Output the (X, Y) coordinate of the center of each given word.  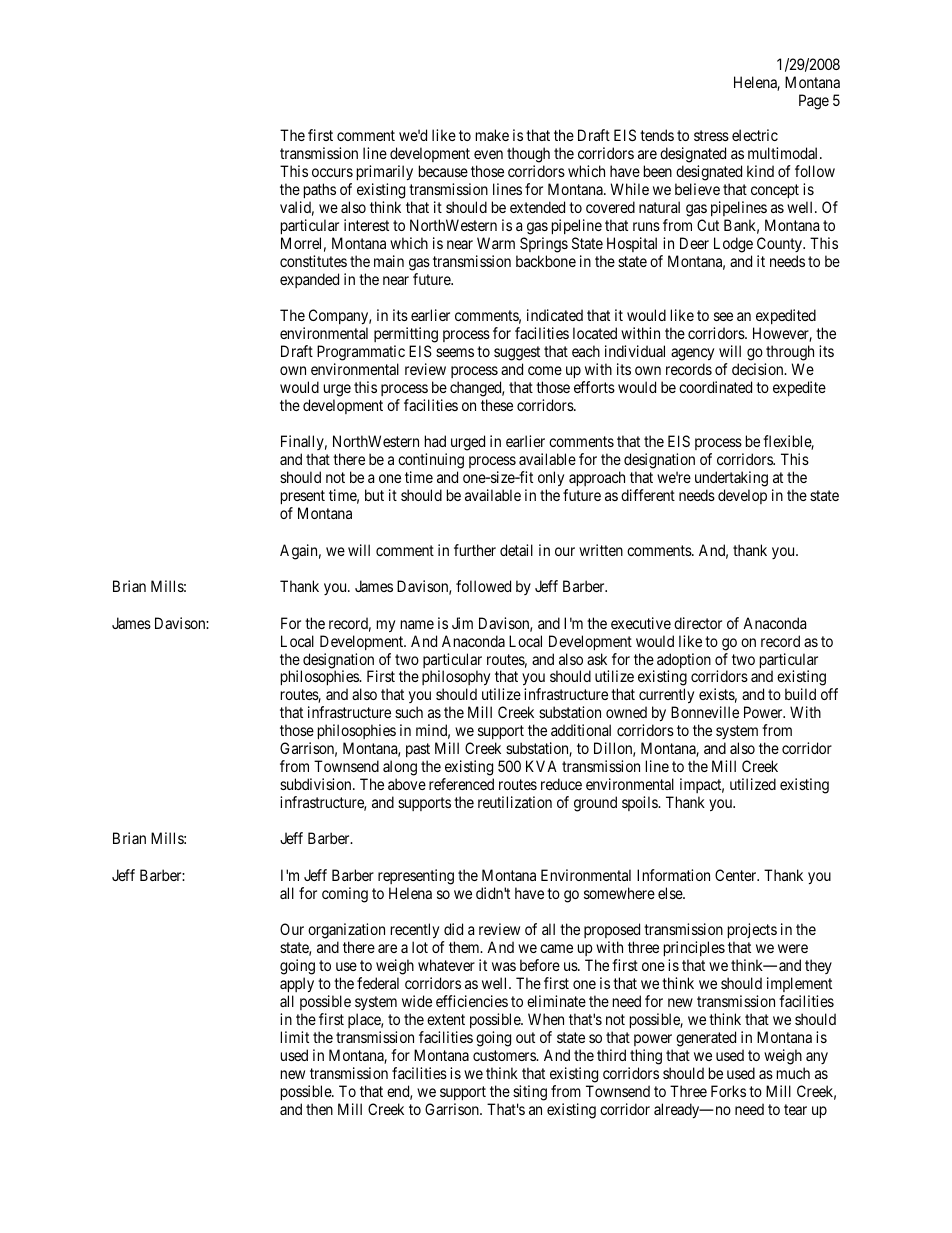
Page (814, 102)
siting (530, 1093)
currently (666, 697)
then (319, 1109)
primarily (385, 174)
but (374, 495)
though (528, 156)
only (552, 480)
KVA (541, 766)
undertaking (731, 480)
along (400, 768)
